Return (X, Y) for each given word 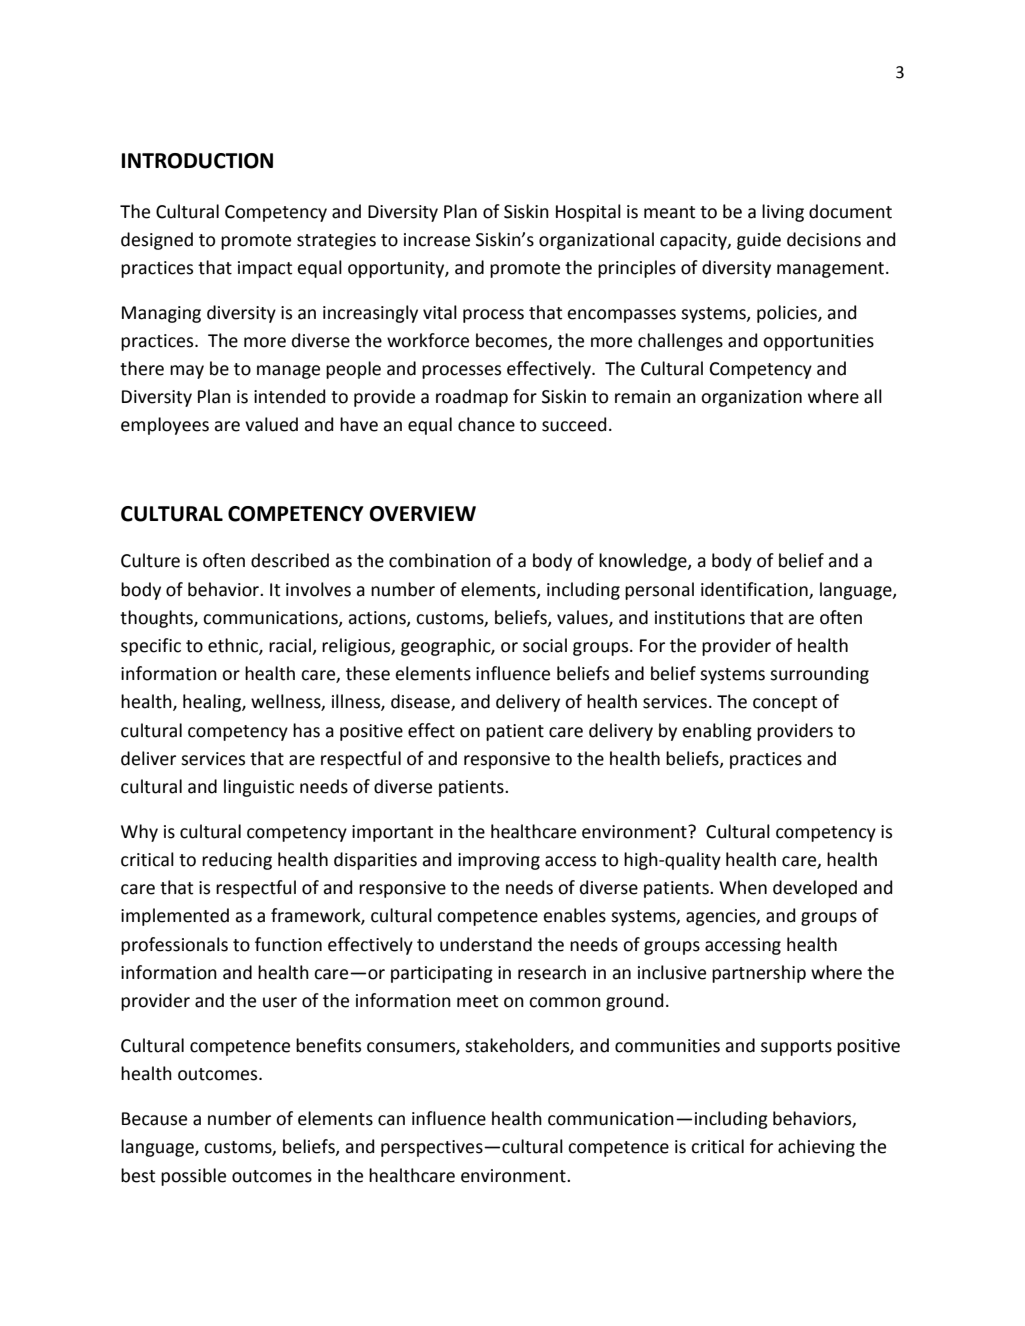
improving (499, 861)
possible (193, 1177)
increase (437, 240)
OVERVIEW (422, 514)
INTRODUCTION (197, 161)
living (783, 213)
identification (755, 590)
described (290, 560)
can (391, 1120)
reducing (237, 861)
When (743, 887)
